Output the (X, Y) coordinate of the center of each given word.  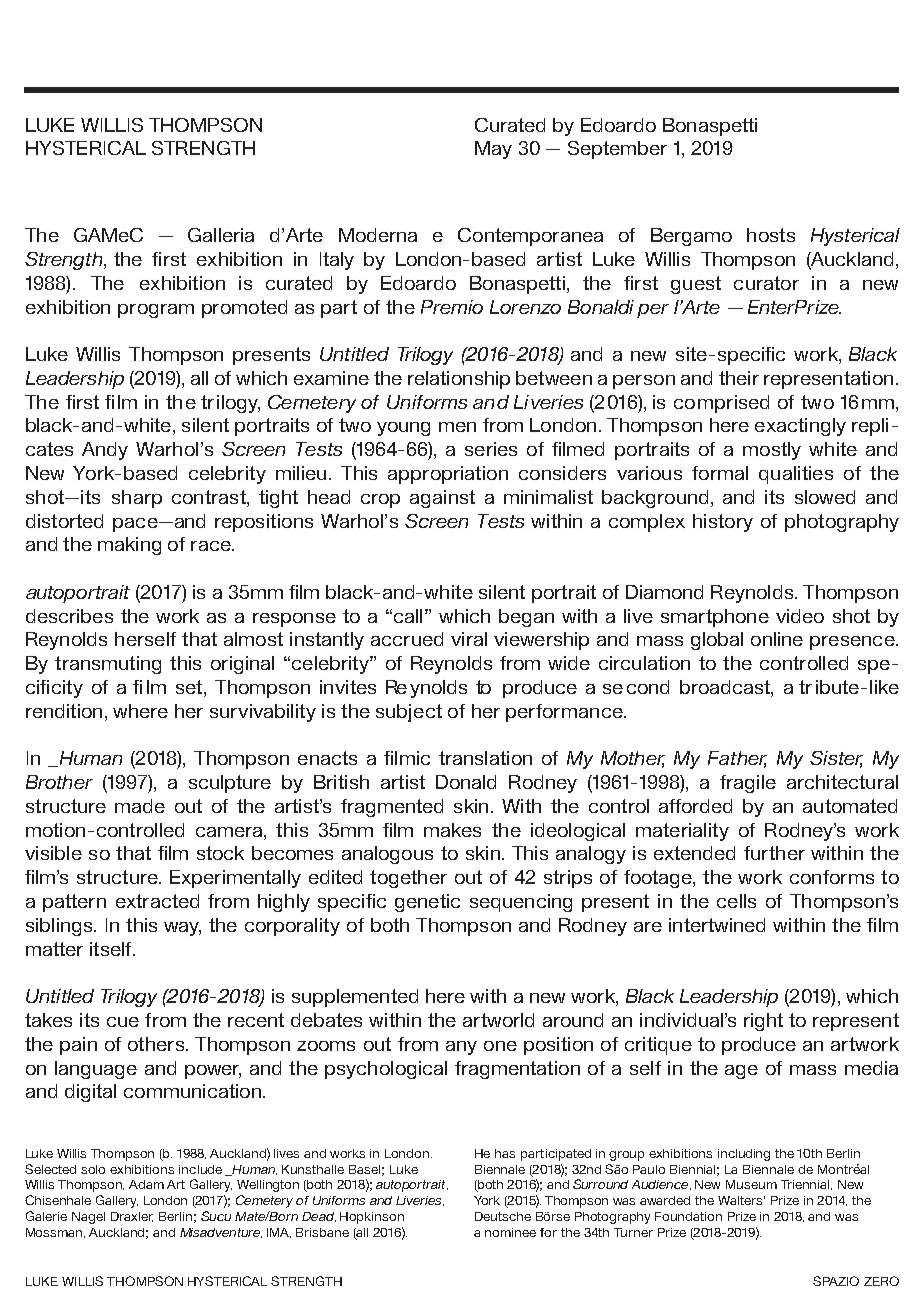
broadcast (726, 688)
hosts (771, 235)
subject (409, 713)
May (493, 150)
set (189, 687)
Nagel (88, 1218)
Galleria (221, 235)
